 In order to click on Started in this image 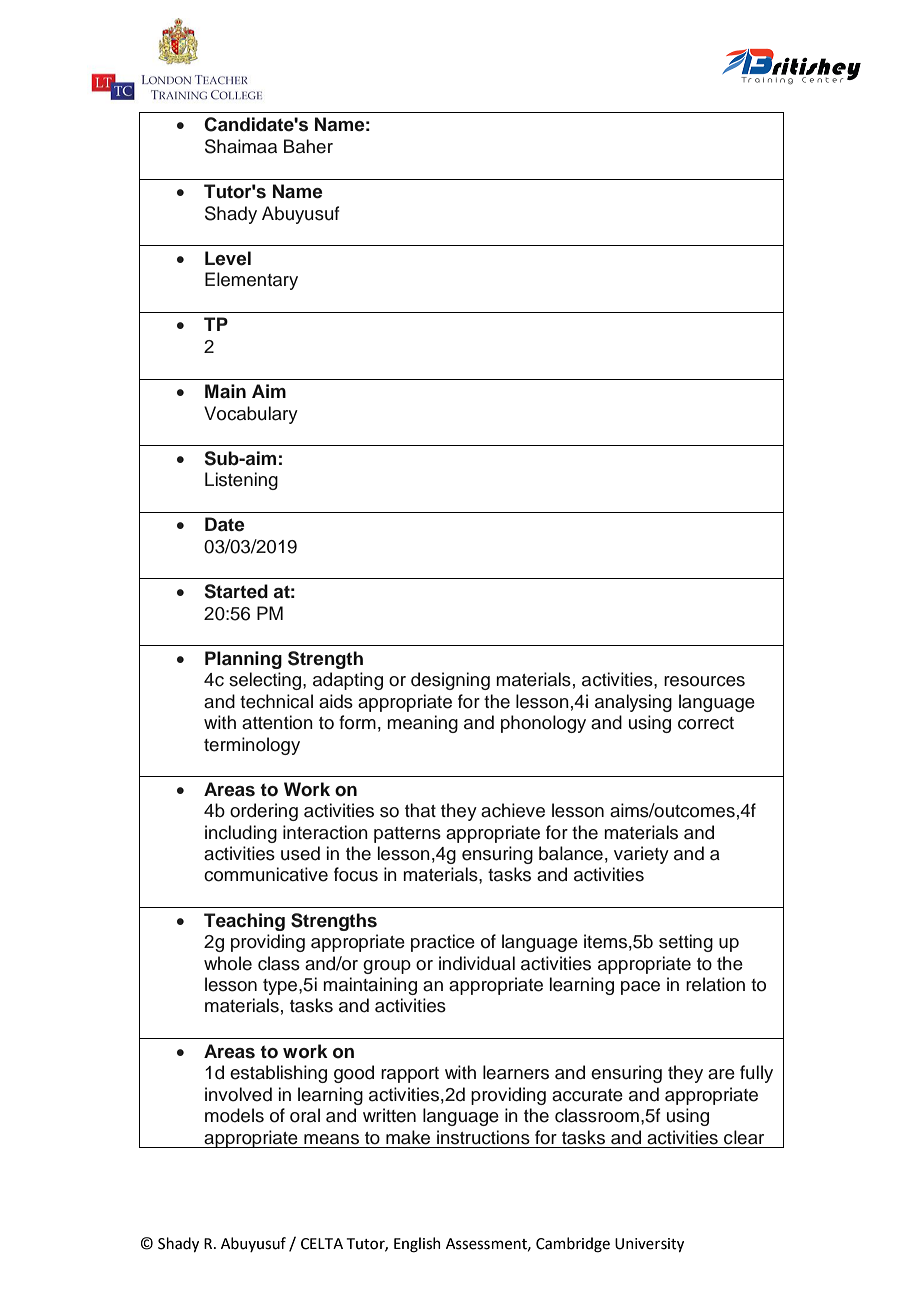, I will do `click(236, 591)`.
